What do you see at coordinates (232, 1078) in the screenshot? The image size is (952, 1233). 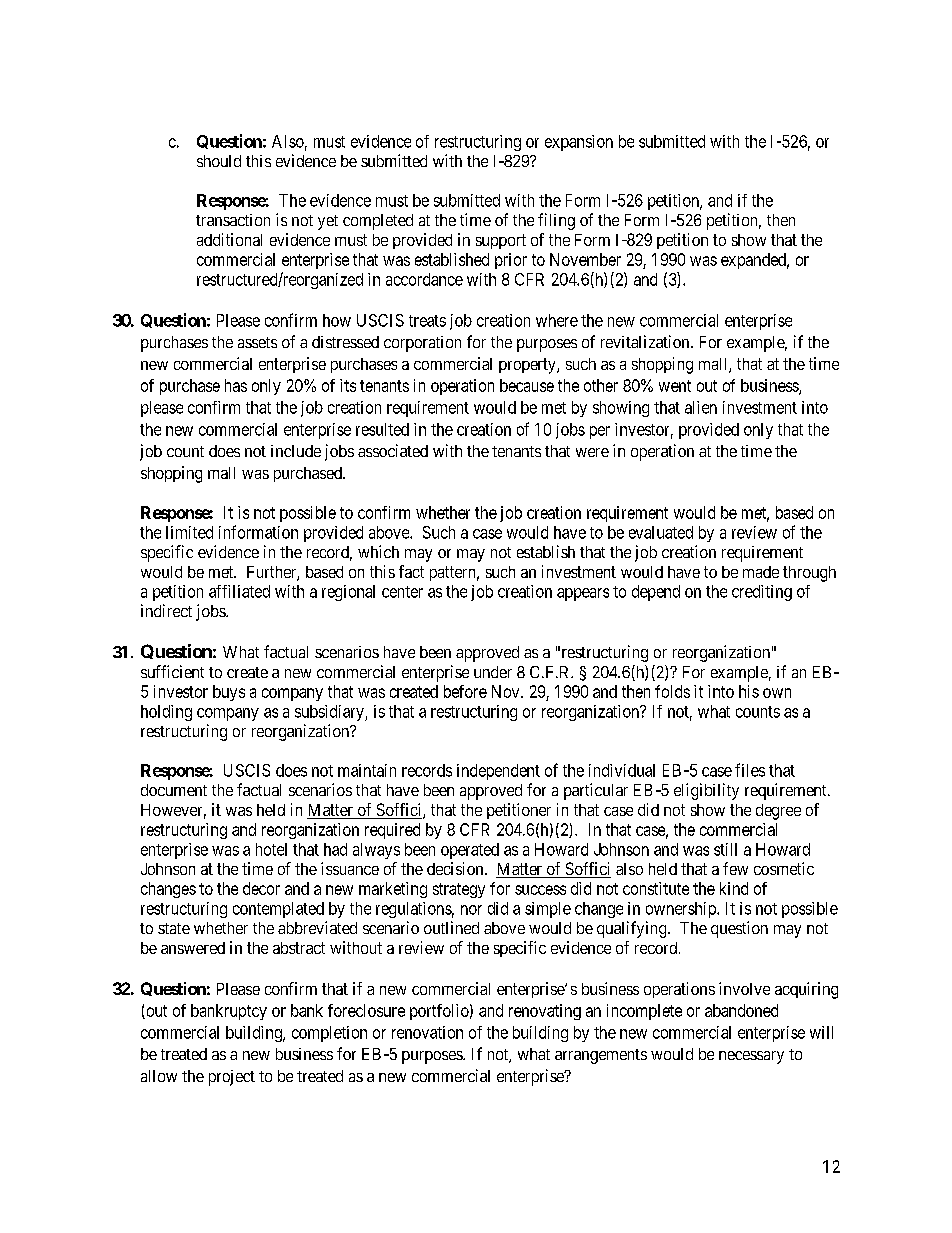 I see `project` at bounding box center [232, 1078].
